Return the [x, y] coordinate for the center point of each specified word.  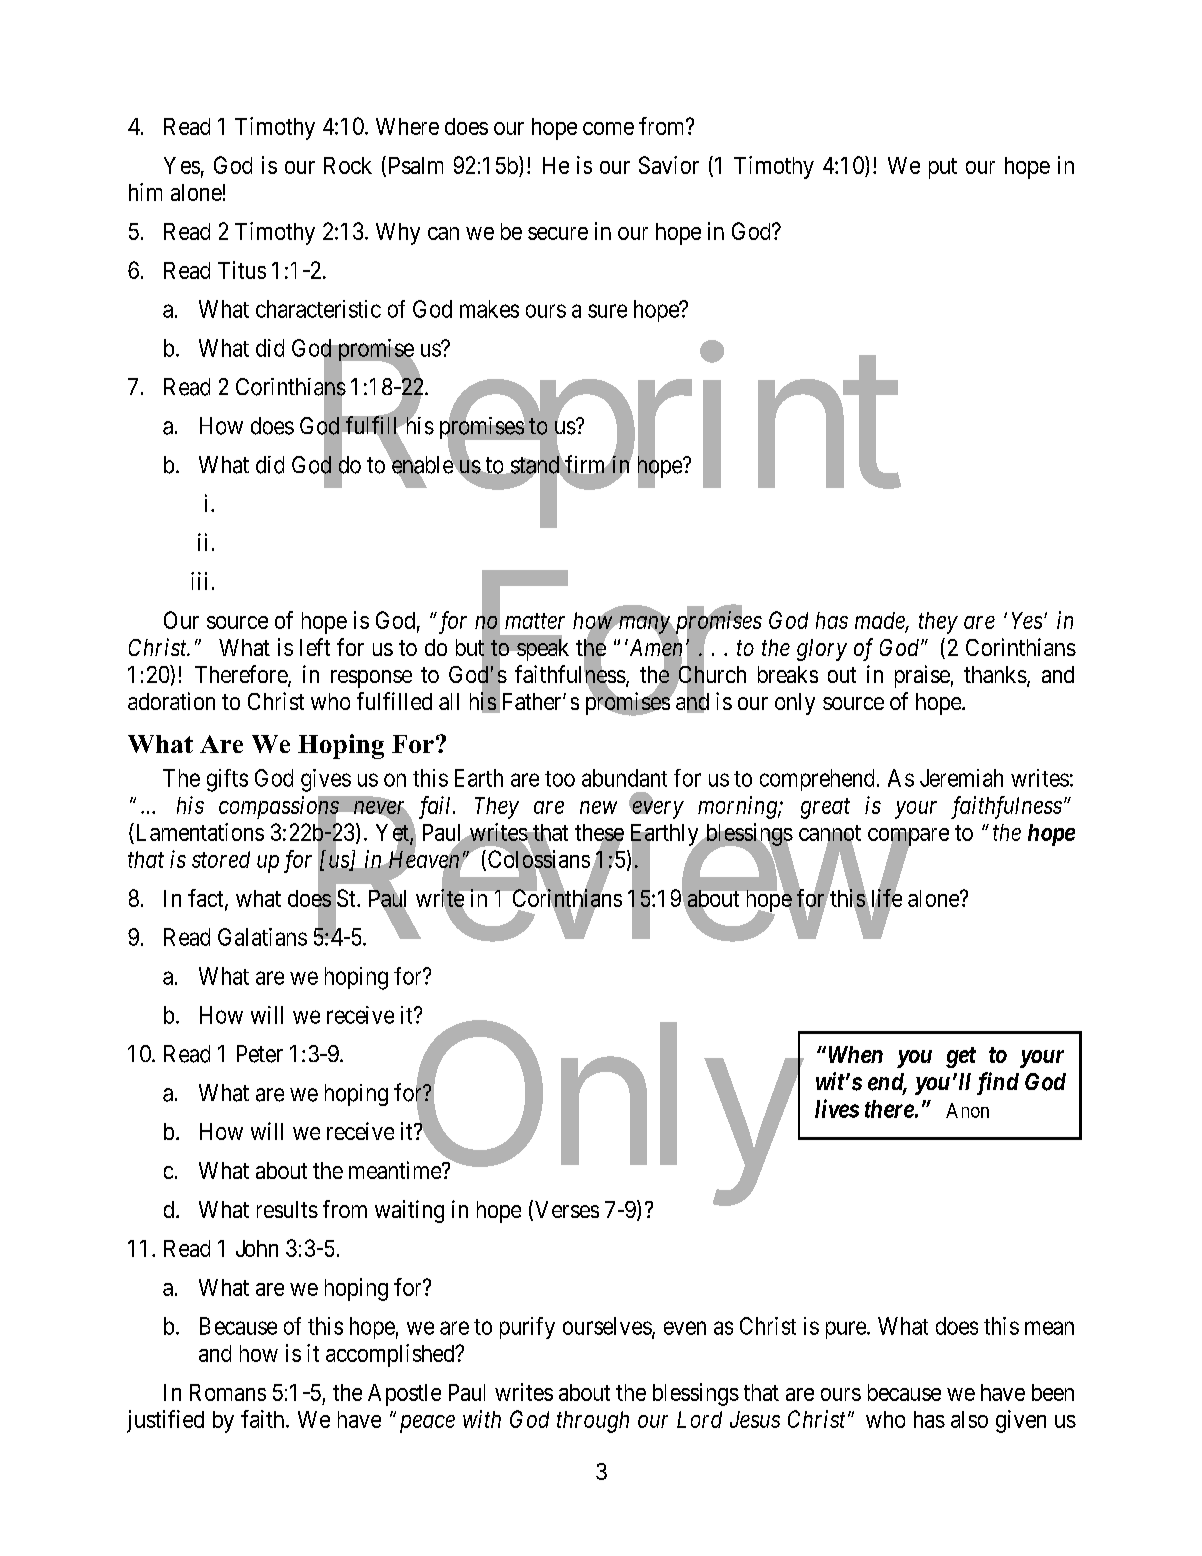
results [287, 1209]
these [599, 833]
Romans [228, 1392]
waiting [409, 1211]
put [943, 168]
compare [908, 838]
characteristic [318, 309]
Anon [967, 1110]
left [315, 647]
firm [584, 464]
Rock [348, 165]
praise [922, 676]
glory [822, 650]
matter [535, 621]
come [608, 128]
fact [207, 899]
